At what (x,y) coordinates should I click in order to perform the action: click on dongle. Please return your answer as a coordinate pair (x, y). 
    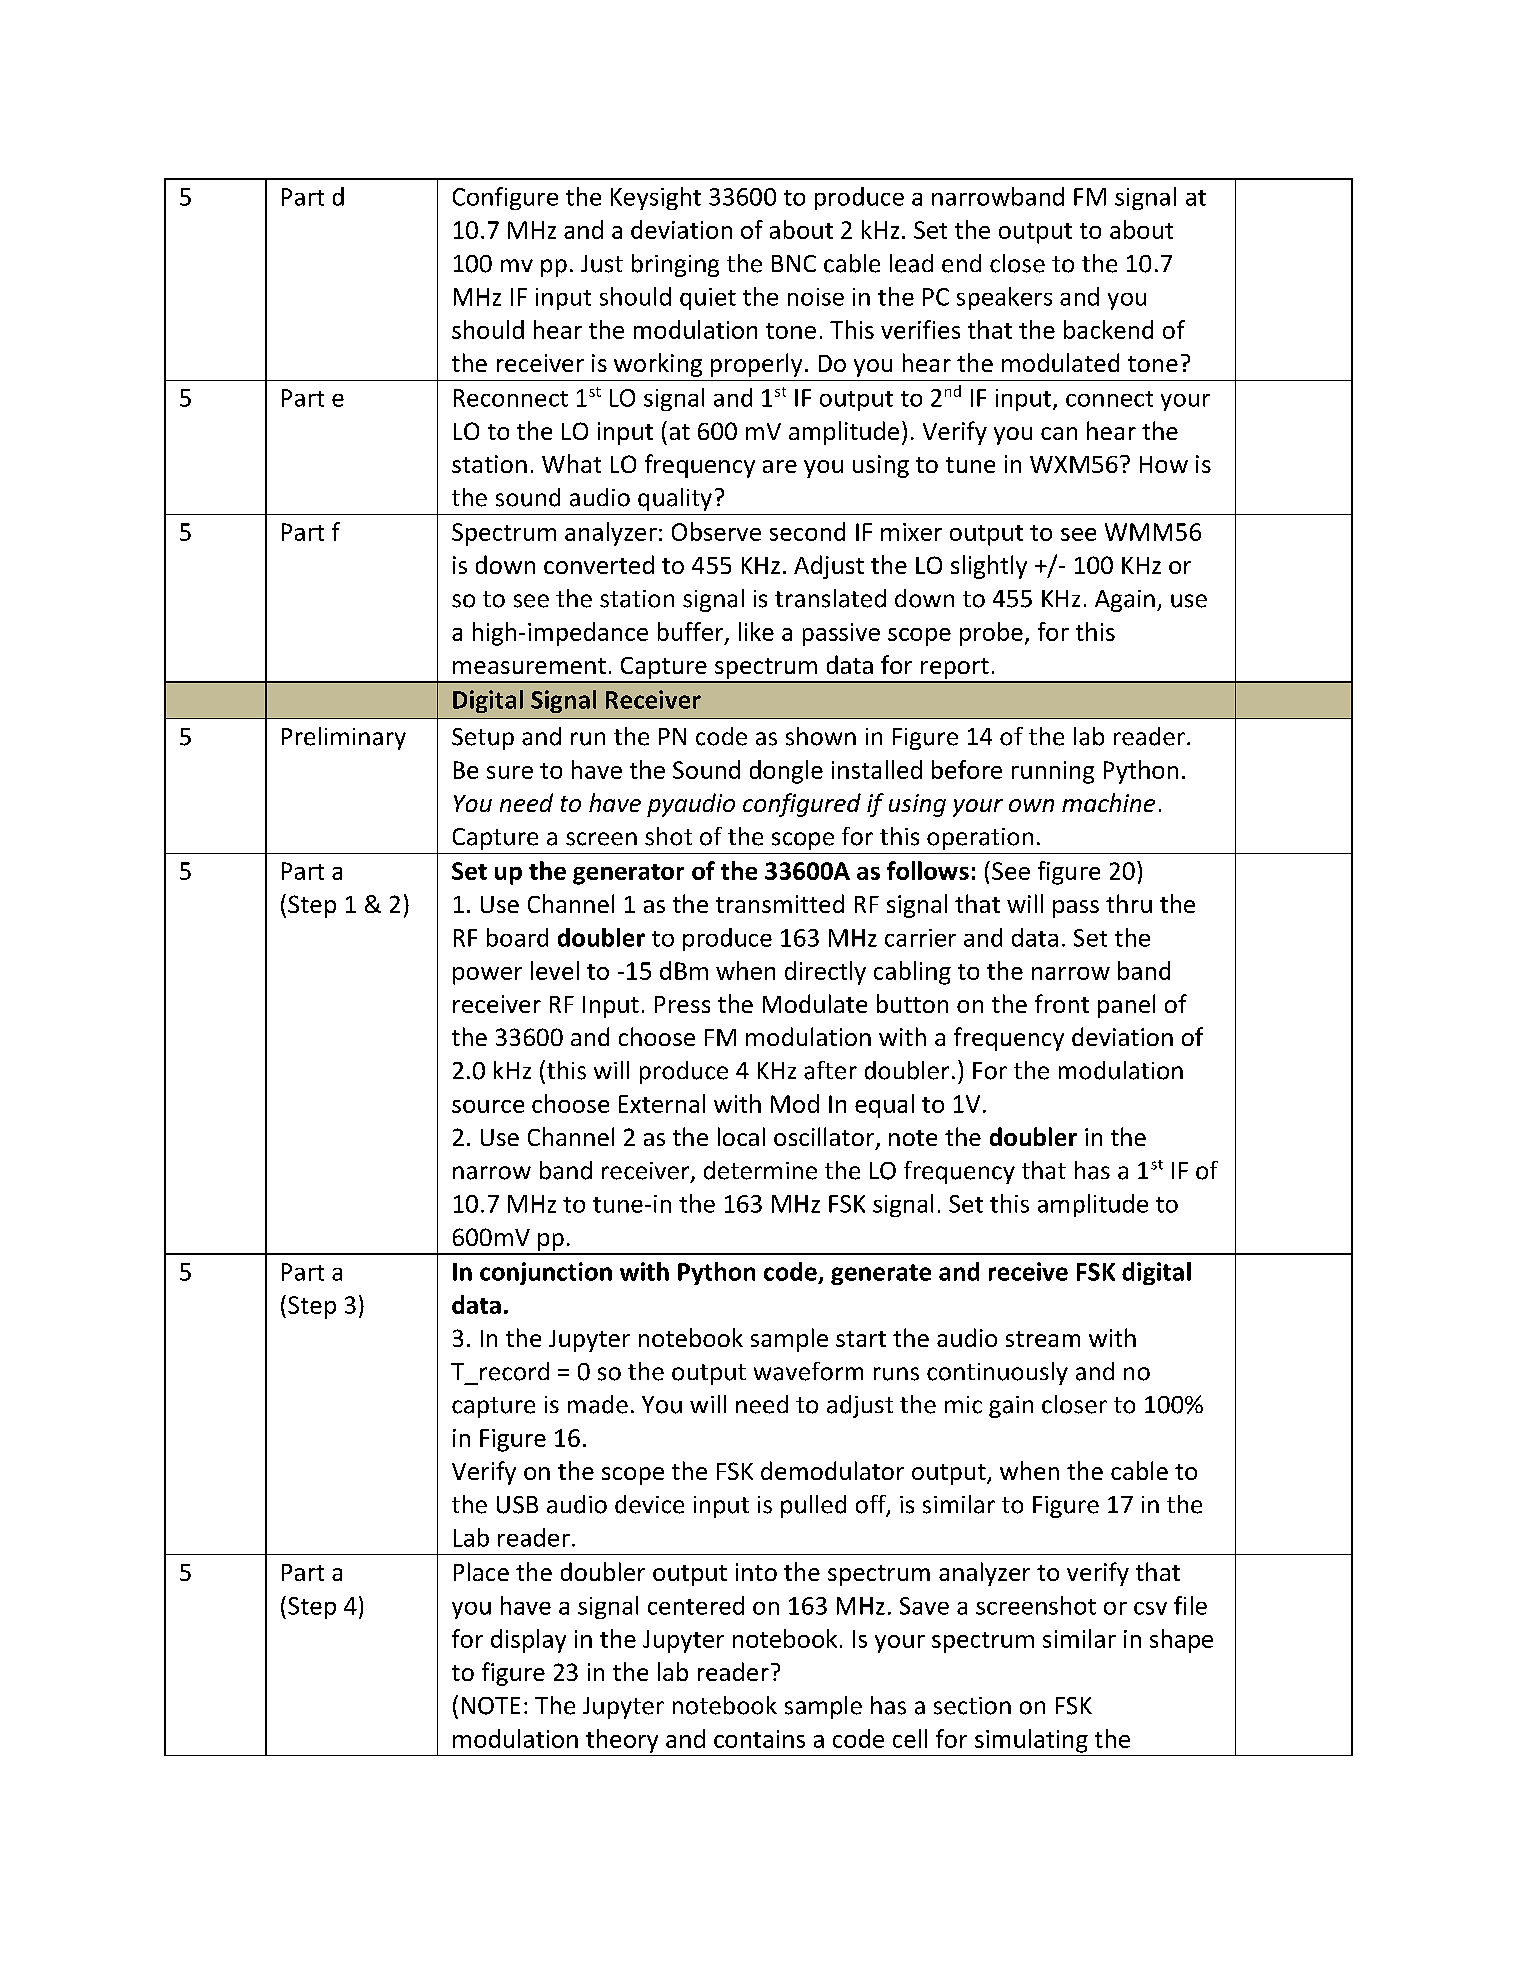
    Looking at the image, I should click on (786, 772).
